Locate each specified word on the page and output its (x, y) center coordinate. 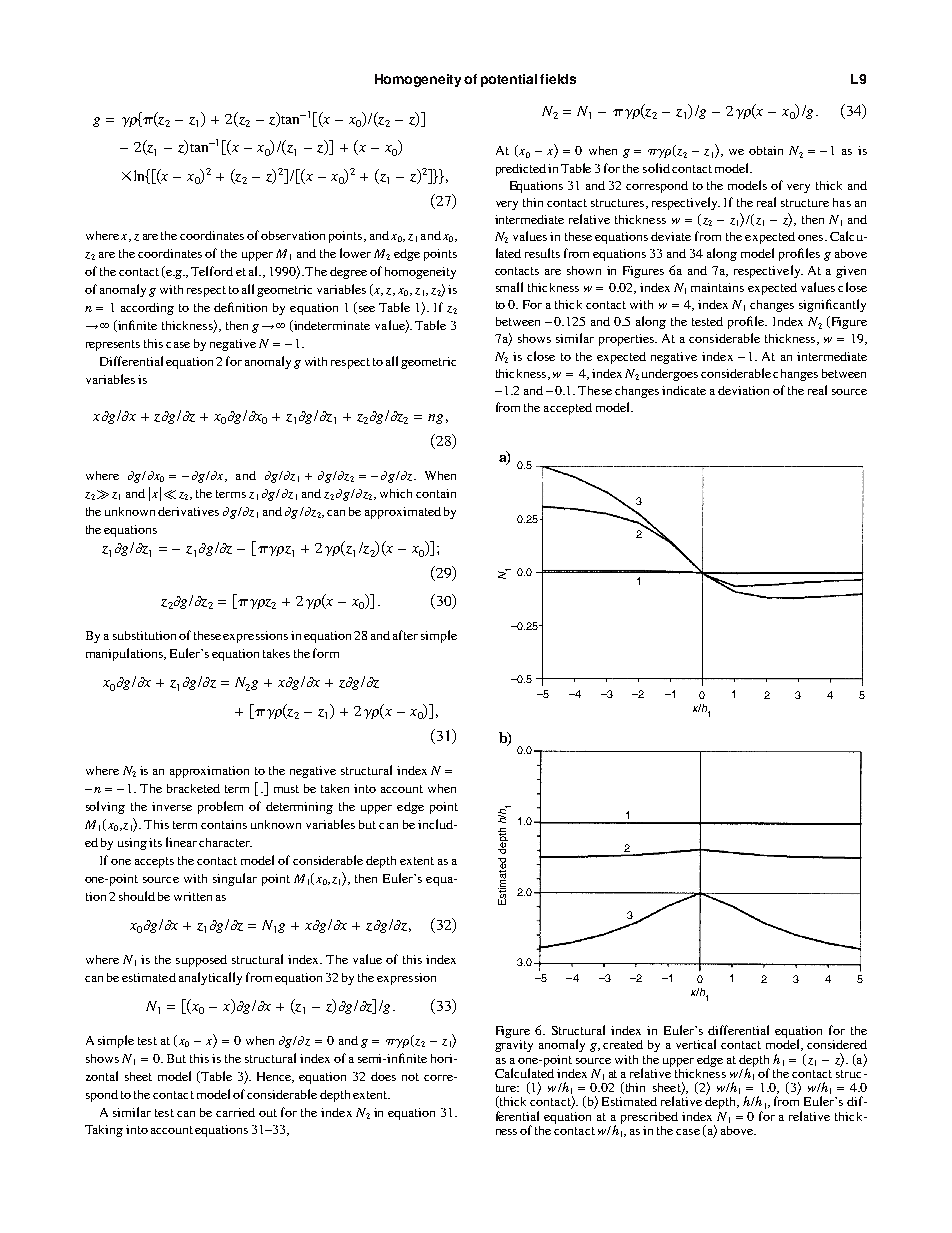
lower (355, 253)
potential (509, 80)
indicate (684, 390)
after (405, 635)
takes (276, 653)
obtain (766, 150)
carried (235, 1112)
